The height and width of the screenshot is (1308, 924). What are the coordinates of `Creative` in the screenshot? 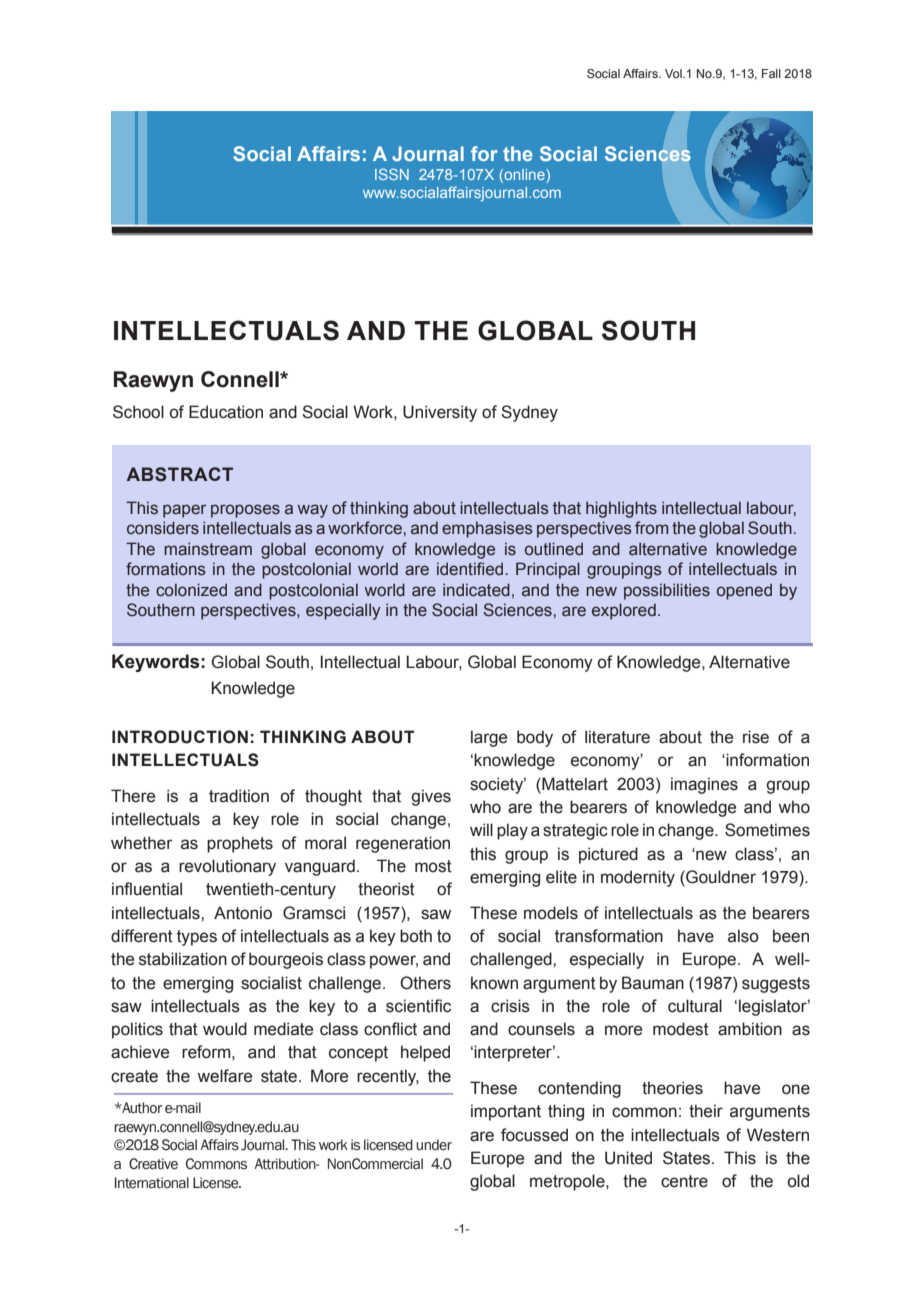 It's located at (153, 1164).
